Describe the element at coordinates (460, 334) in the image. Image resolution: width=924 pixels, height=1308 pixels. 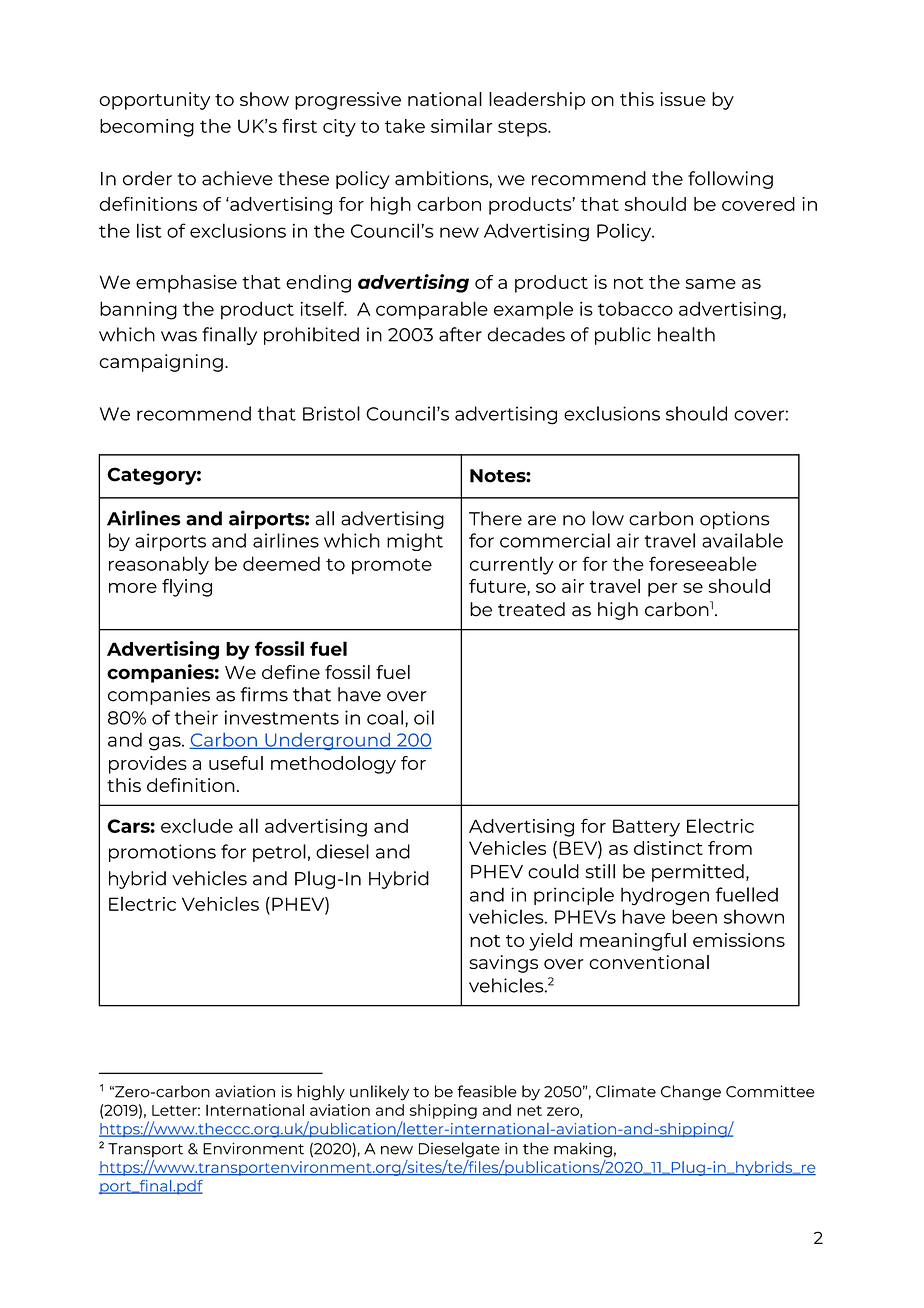
I see `after` at that location.
